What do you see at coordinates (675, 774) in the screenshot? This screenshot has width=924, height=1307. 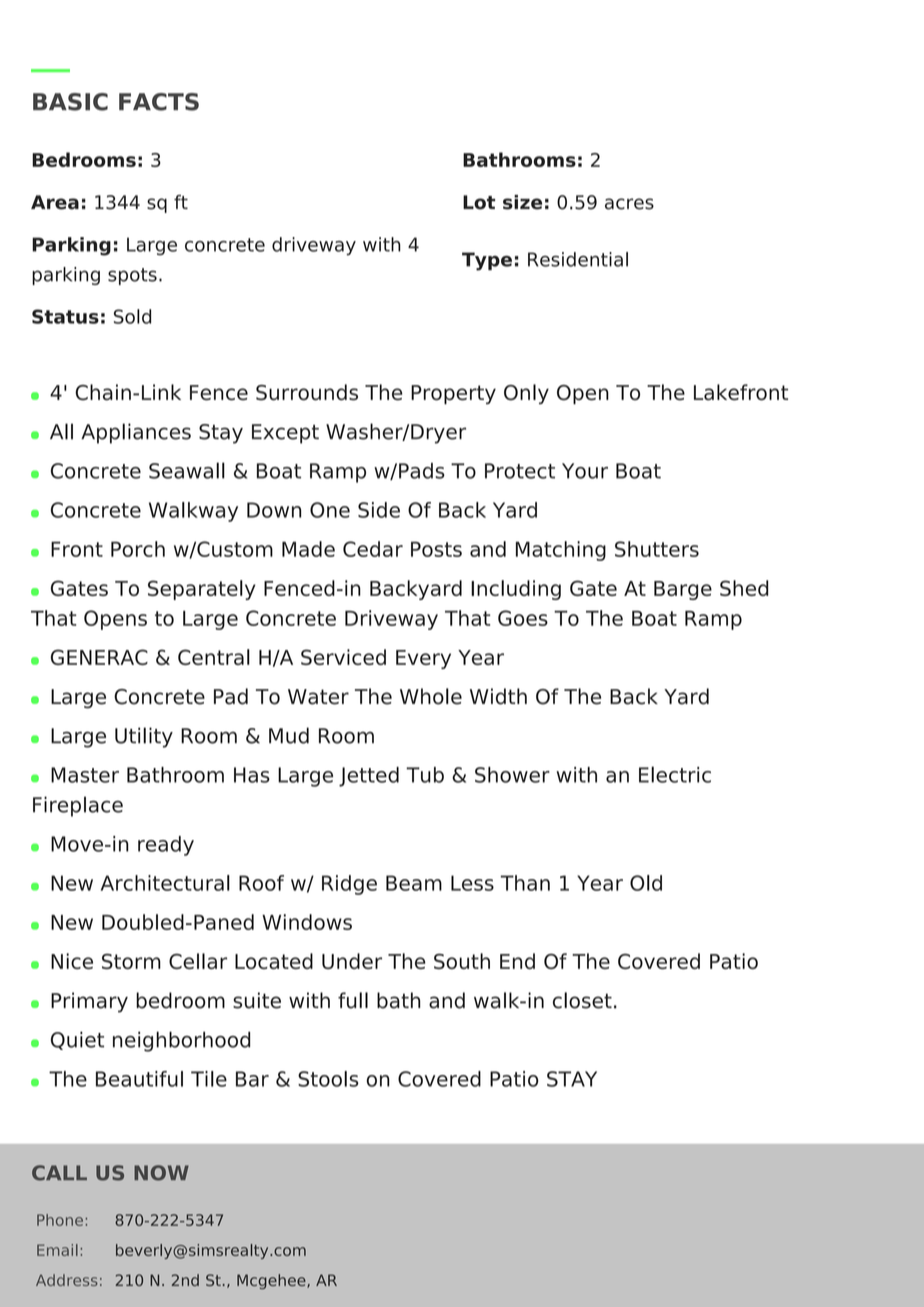 I see `Electric` at bounding box center [675, 774].
